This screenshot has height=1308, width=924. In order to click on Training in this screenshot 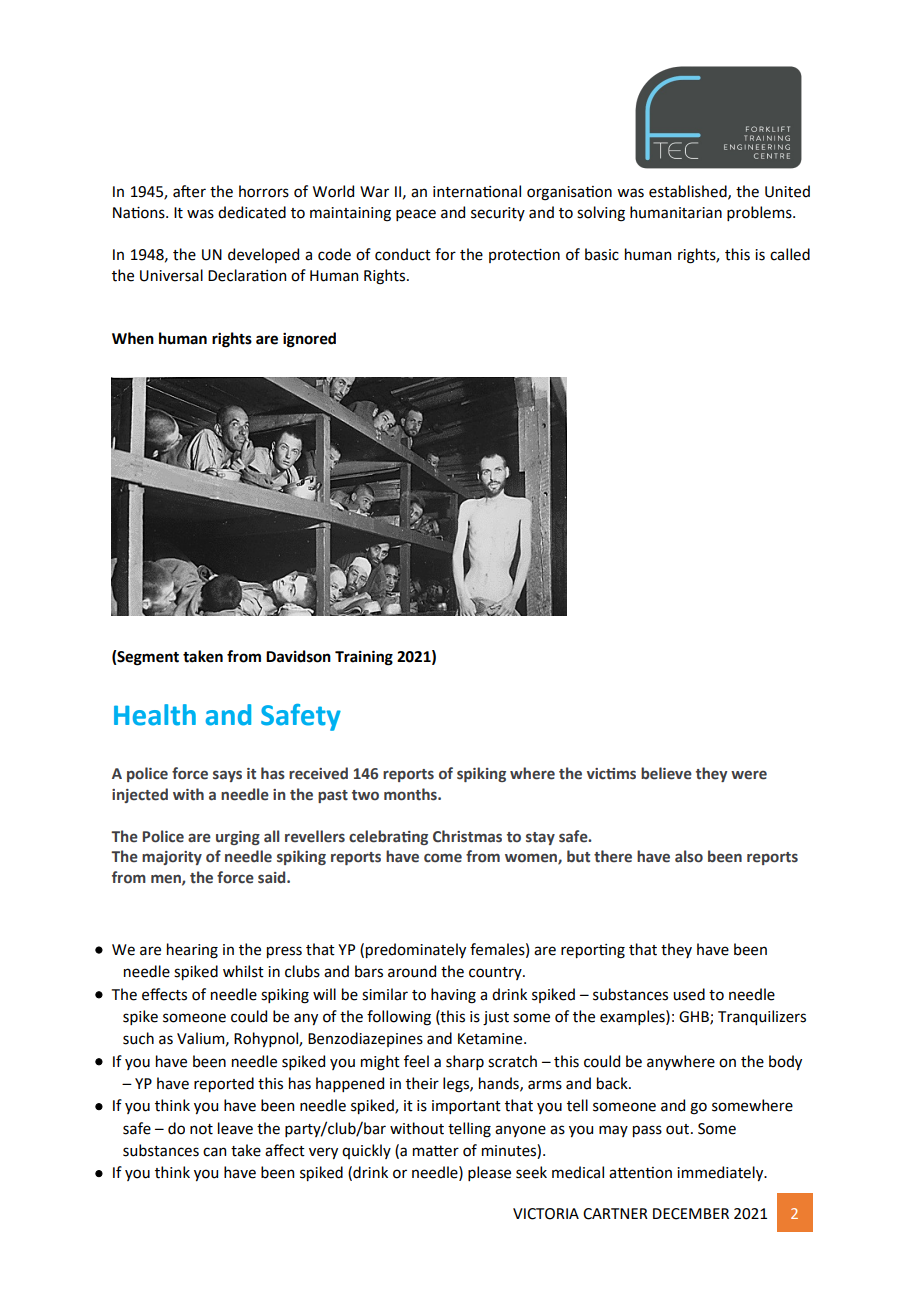, I will do `click(364, 658)`.
